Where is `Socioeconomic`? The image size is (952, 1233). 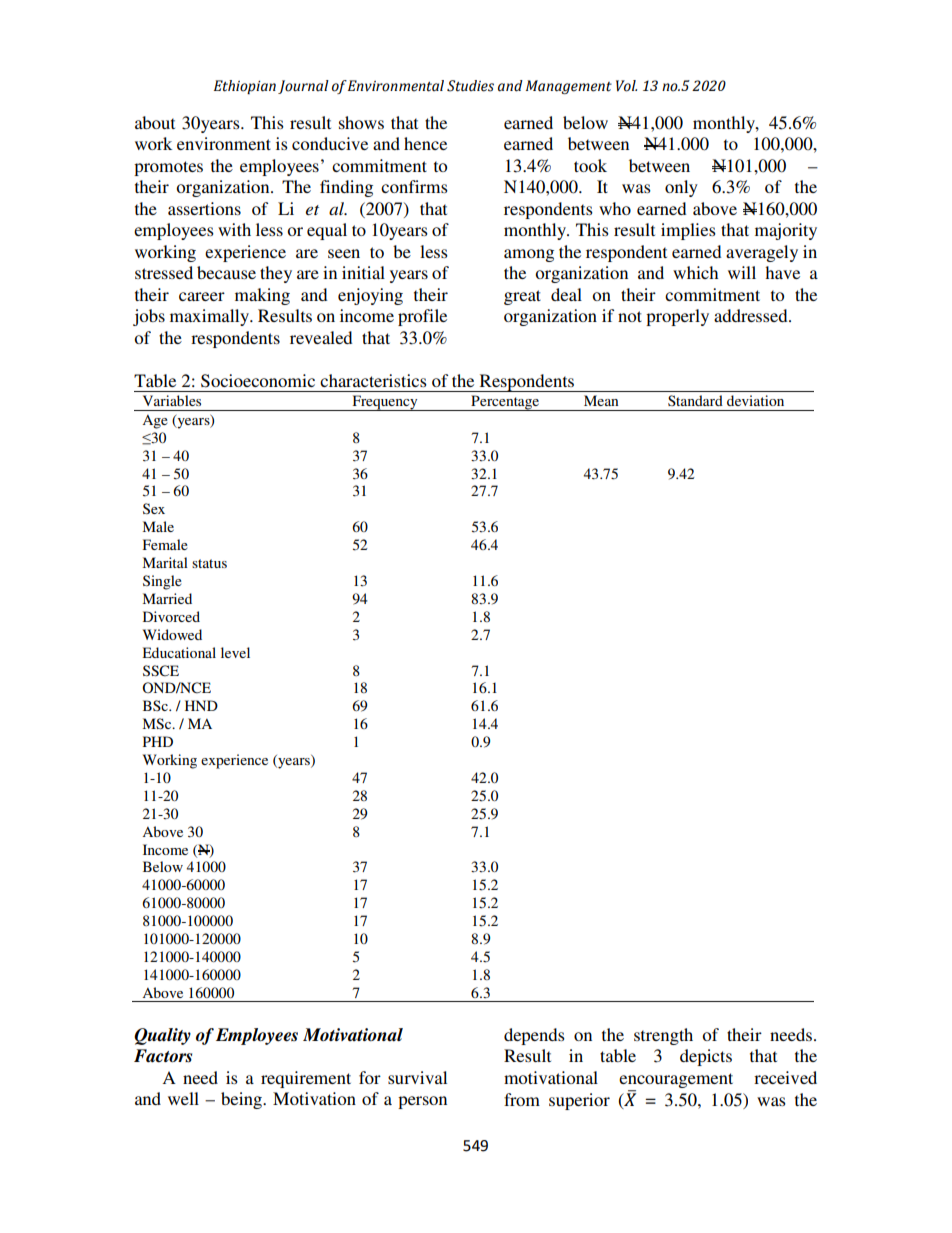
Socioeconomic is located at coordinates (258, 381).
